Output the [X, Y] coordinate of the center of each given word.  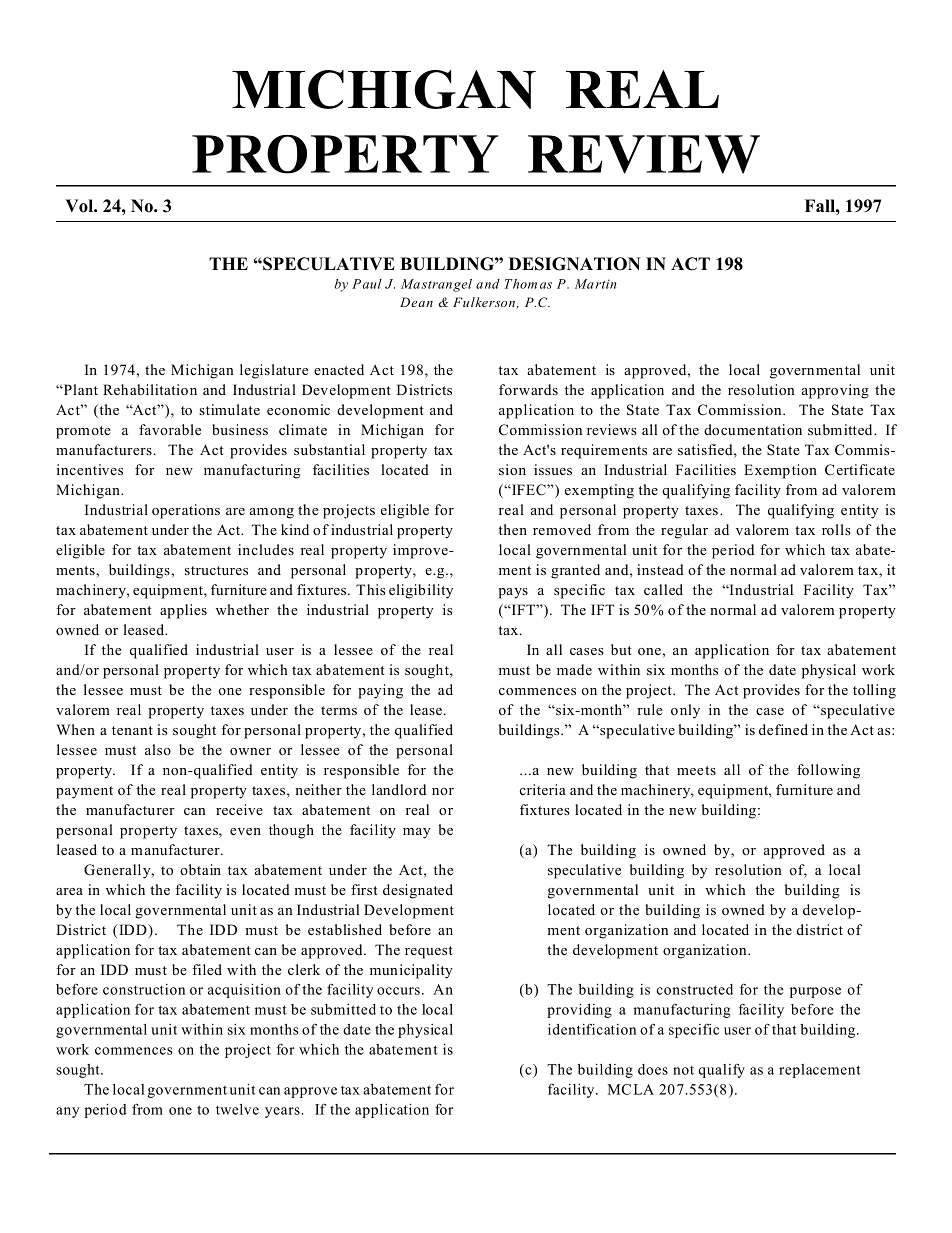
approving [835, 391]
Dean [416, 302]
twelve [237, 1109]
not [683, 1070]
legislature [274, 371]
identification [592, 1029]
